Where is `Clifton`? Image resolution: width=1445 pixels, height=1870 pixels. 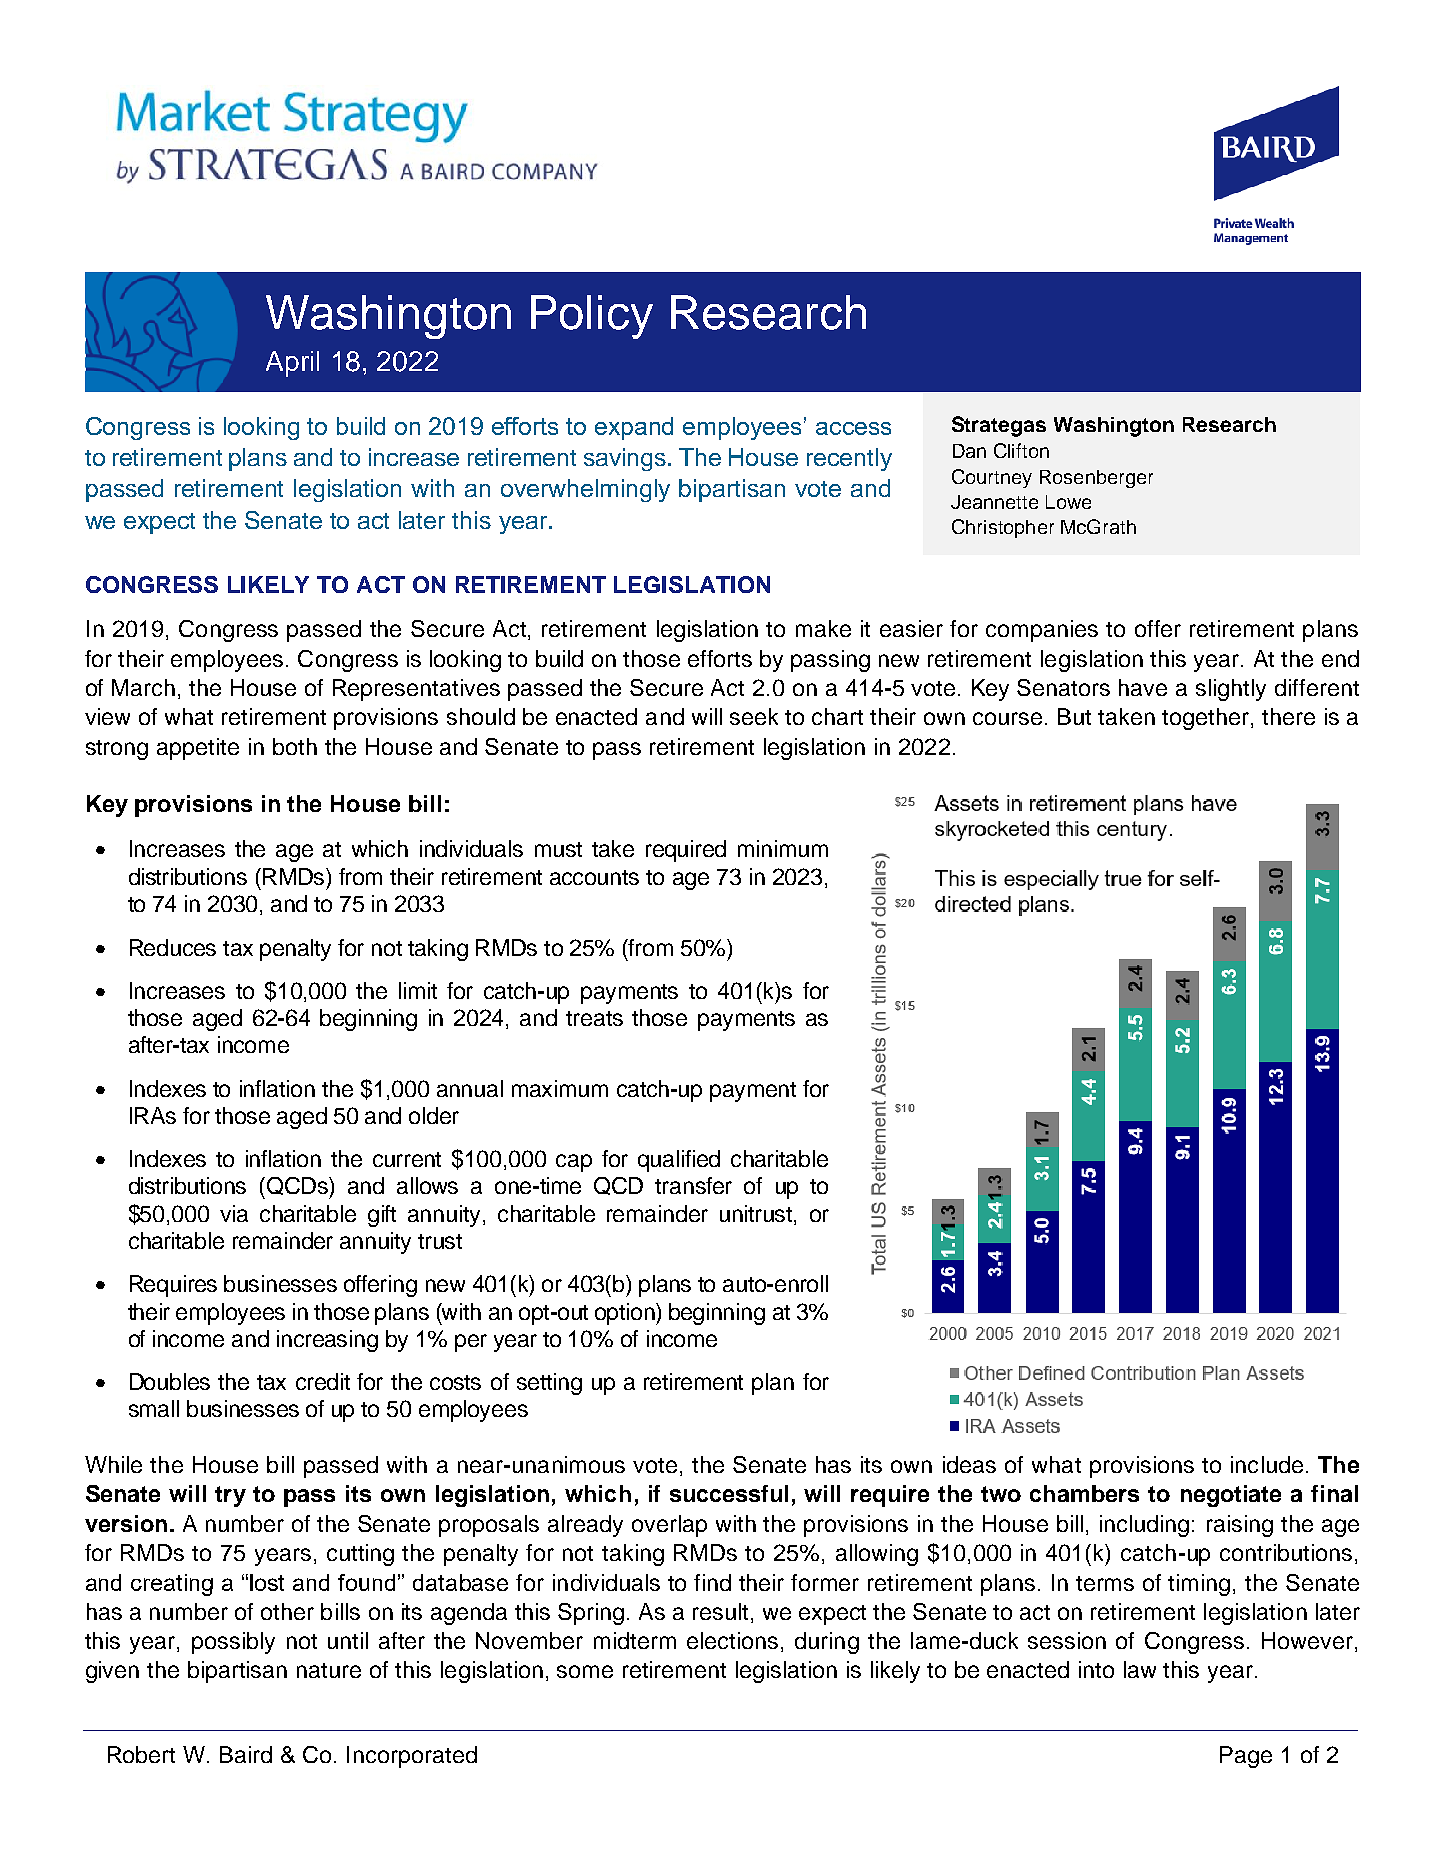 Clifton is located at coordinates (1021, 450).
